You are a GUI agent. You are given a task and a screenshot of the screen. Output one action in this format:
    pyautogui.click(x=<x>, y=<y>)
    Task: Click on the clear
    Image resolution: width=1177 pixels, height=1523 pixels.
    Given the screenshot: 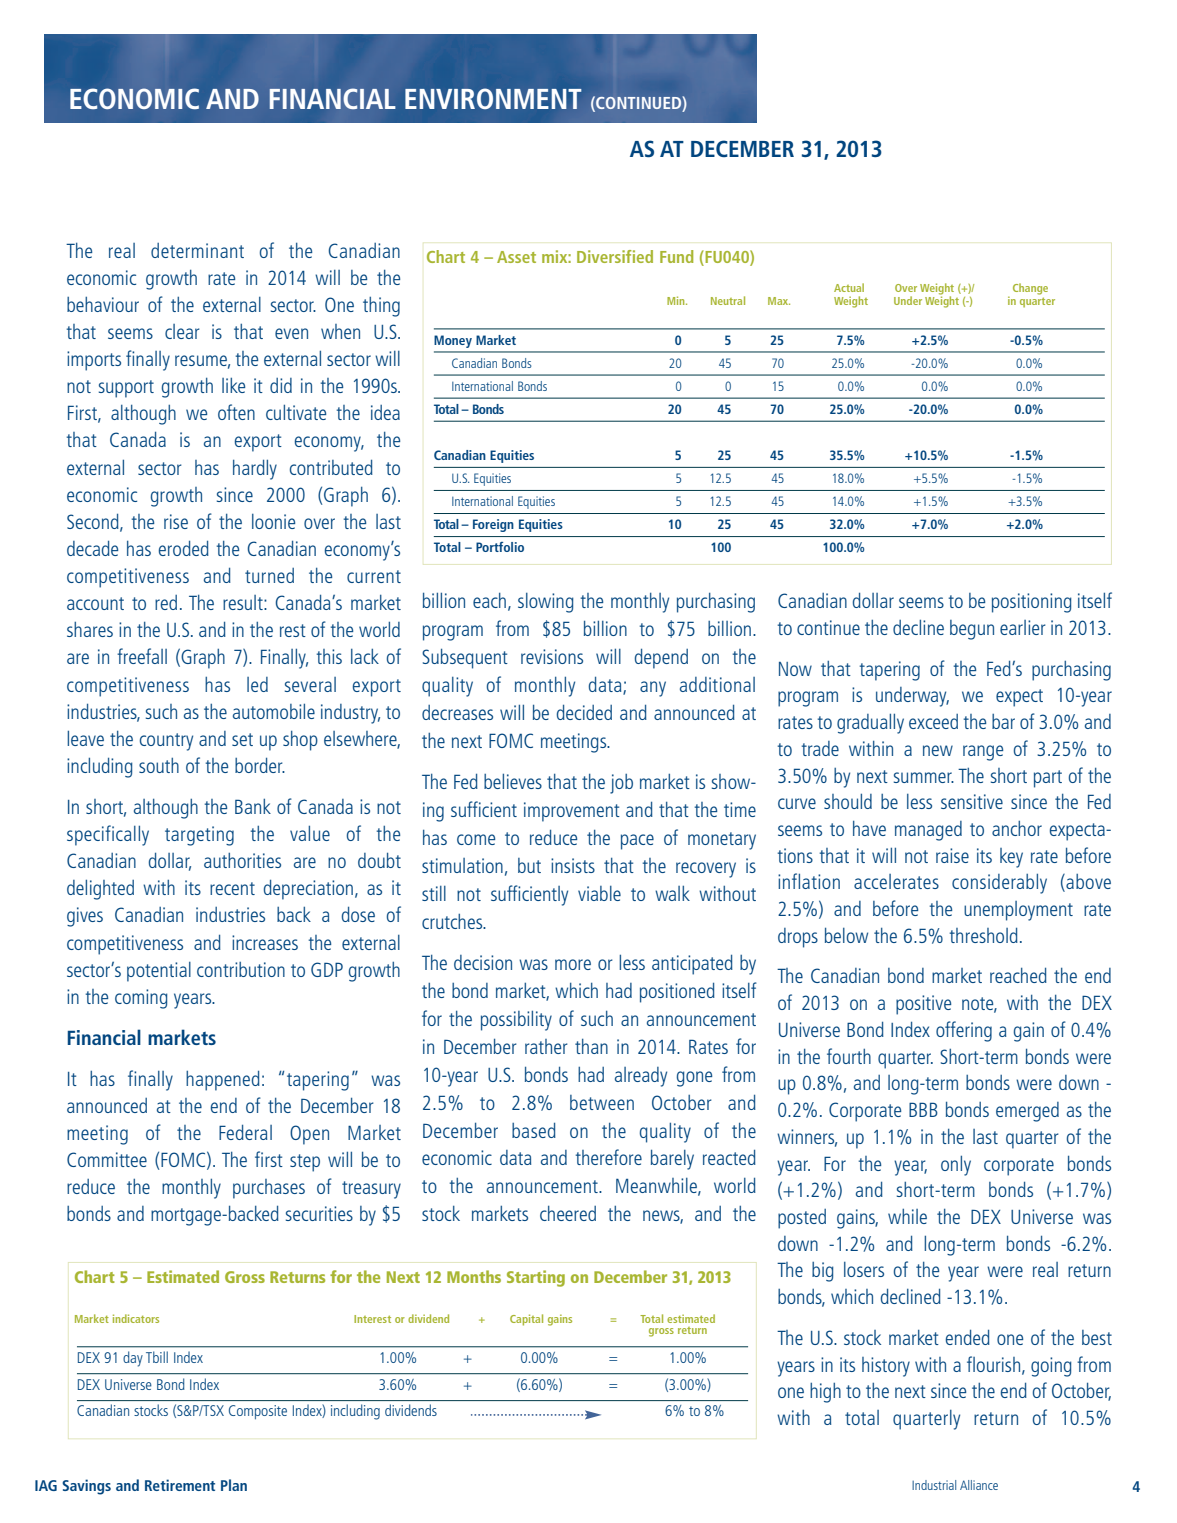 What is the action you would take?
    pyautogui.click(x=182, y=331)
